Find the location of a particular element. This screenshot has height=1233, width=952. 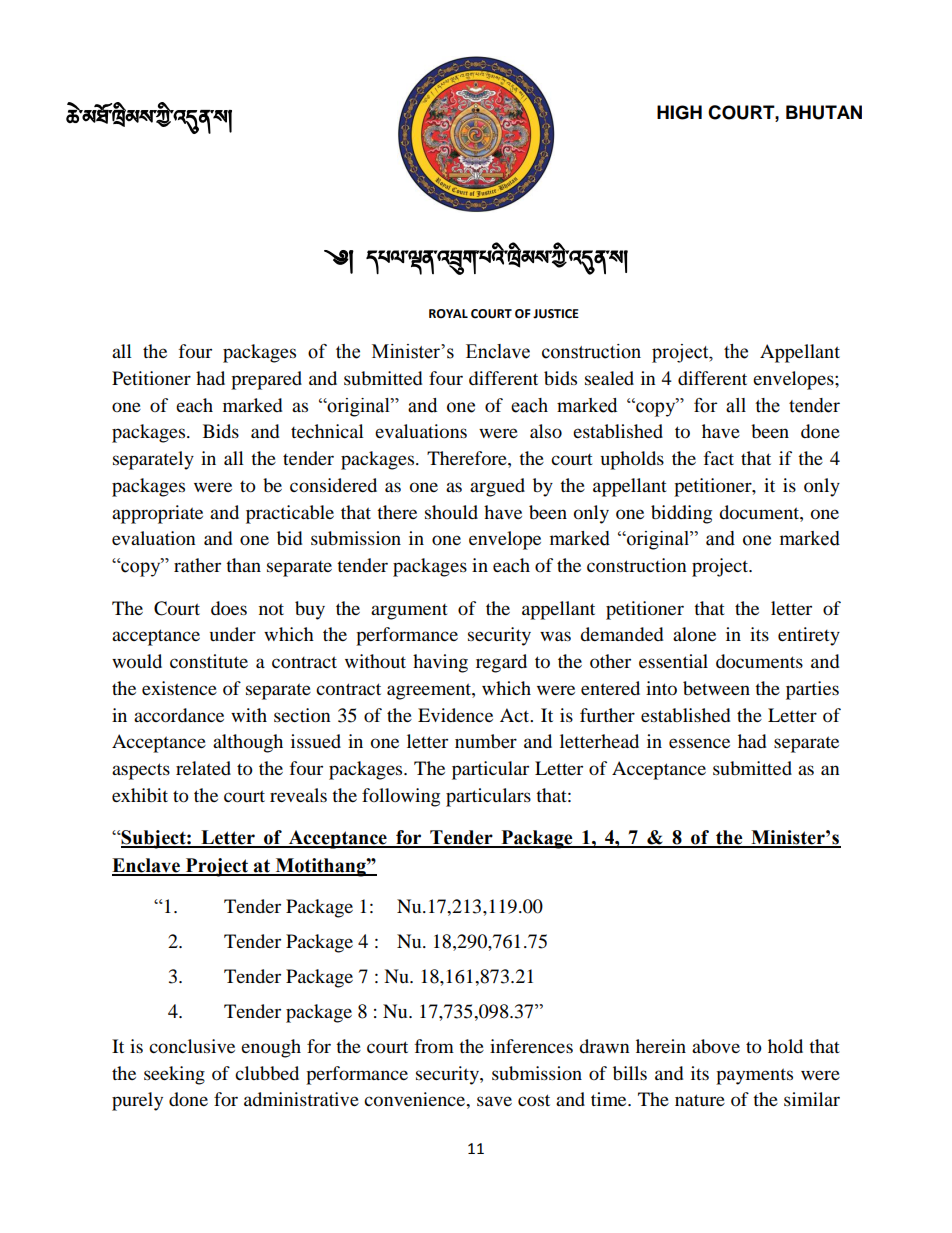

conclusive is located at coordinates (192, 1046).
